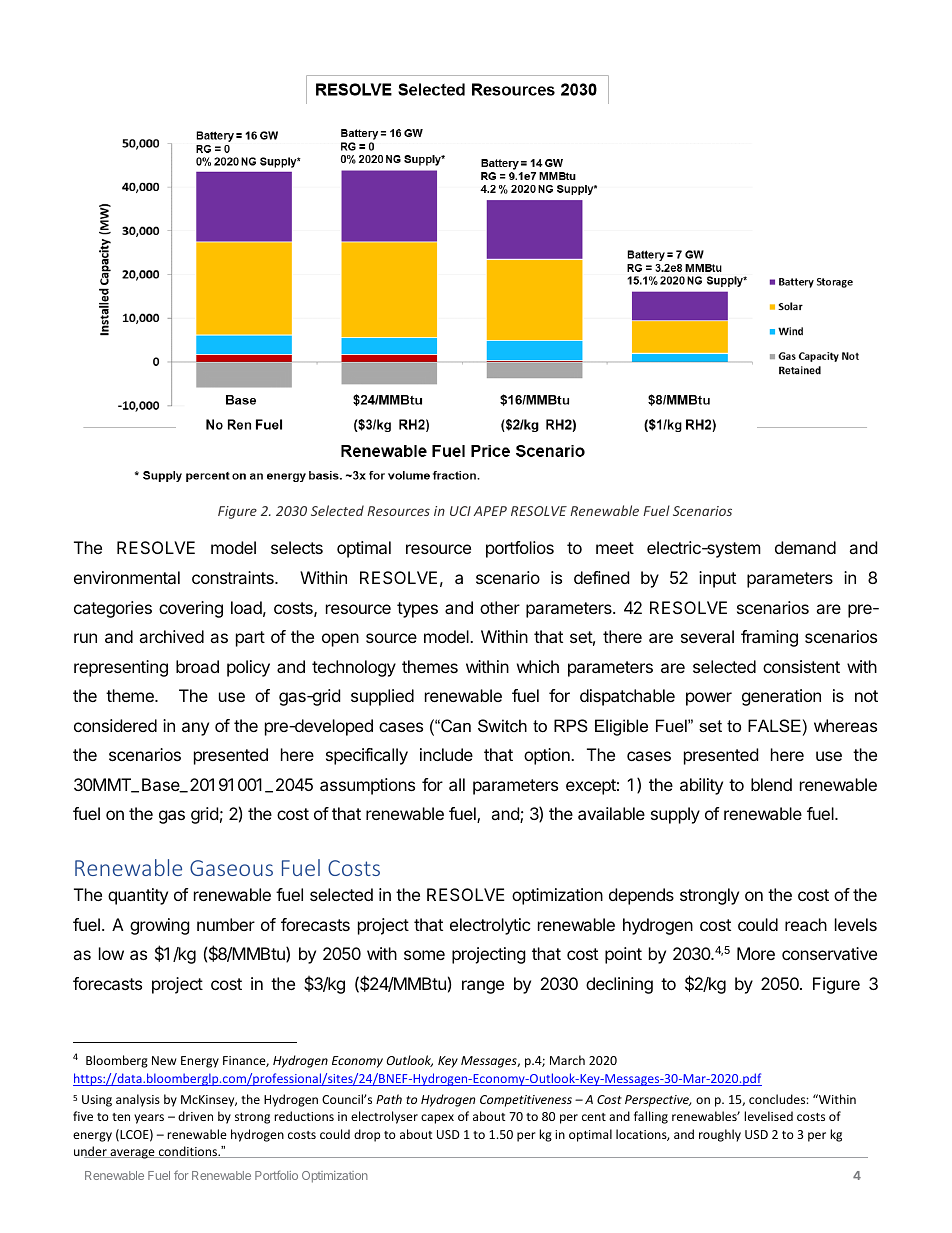  I want to click on years, so click(149, 1119).
